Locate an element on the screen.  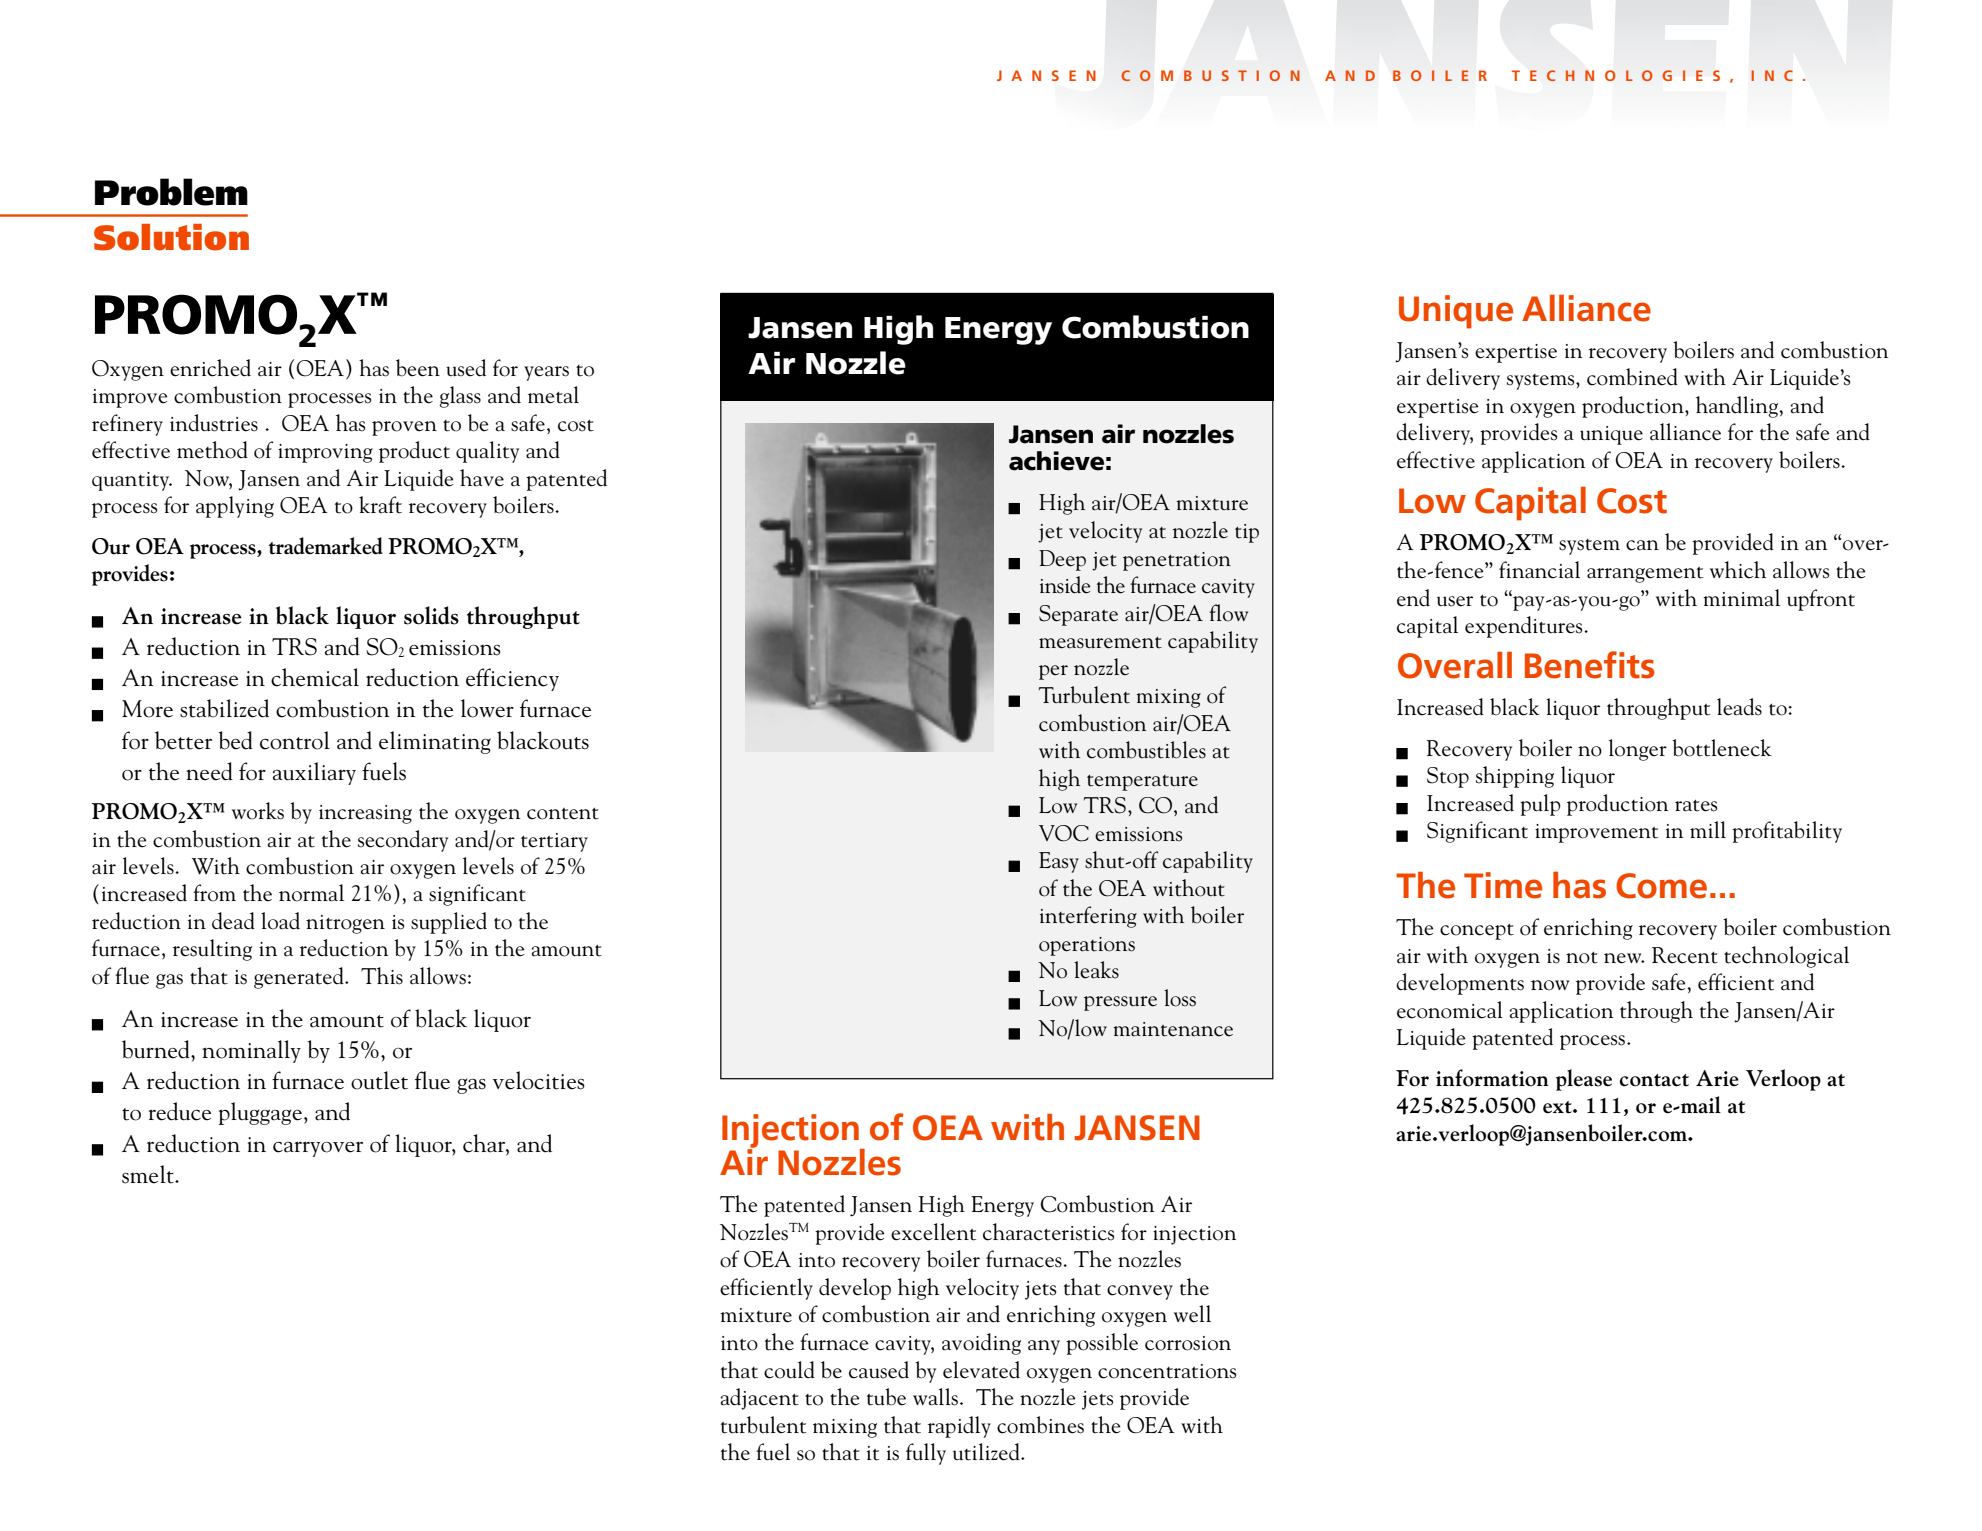
Solution is located at coordinates (171, 237).
